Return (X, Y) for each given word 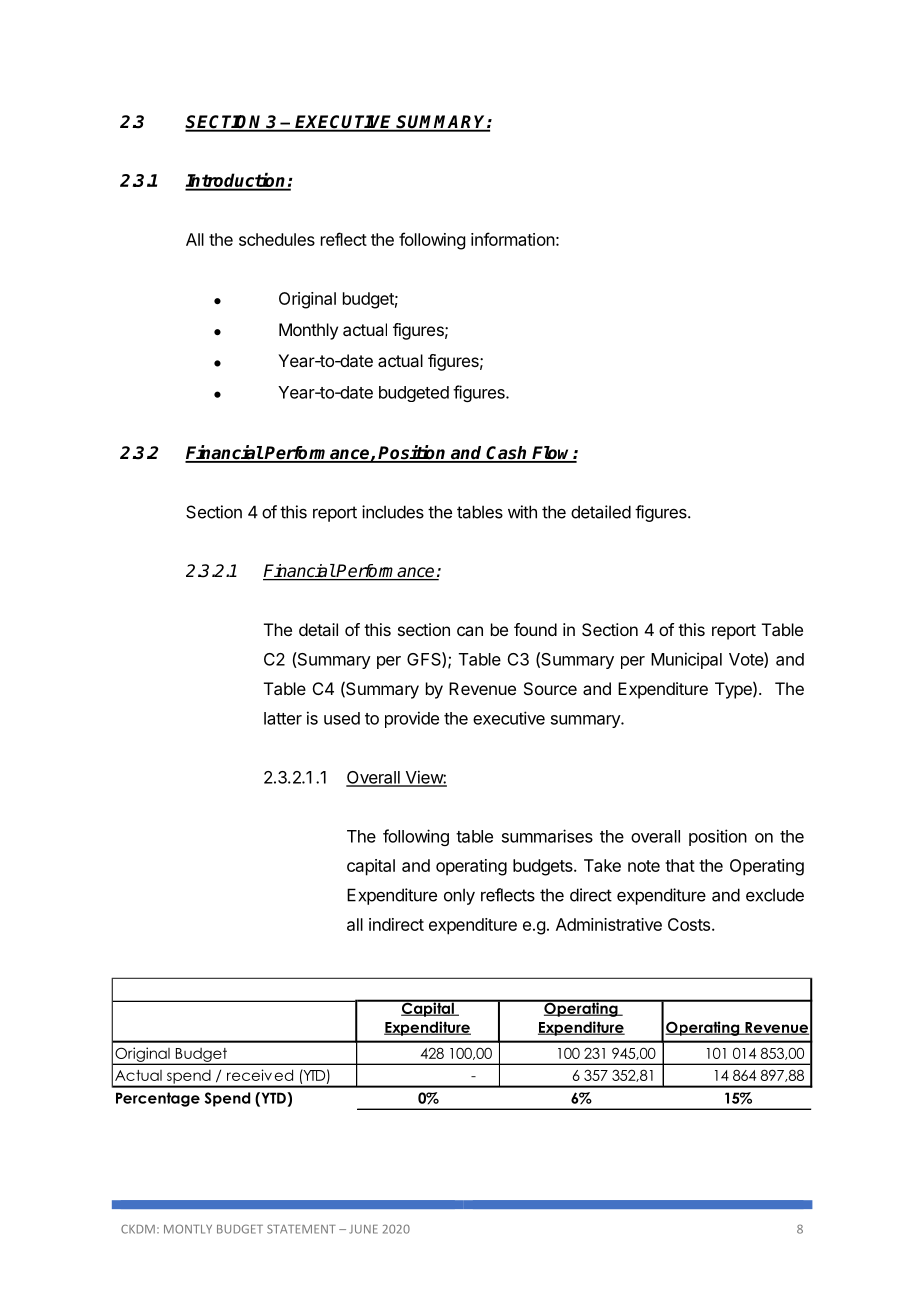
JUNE (363, 1229)
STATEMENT (301, 1229)
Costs (690, 924)
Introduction (236, 181)
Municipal (686, 660)
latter (283, 718)
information (513, 239)
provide (412, 719)
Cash (507, 454)
